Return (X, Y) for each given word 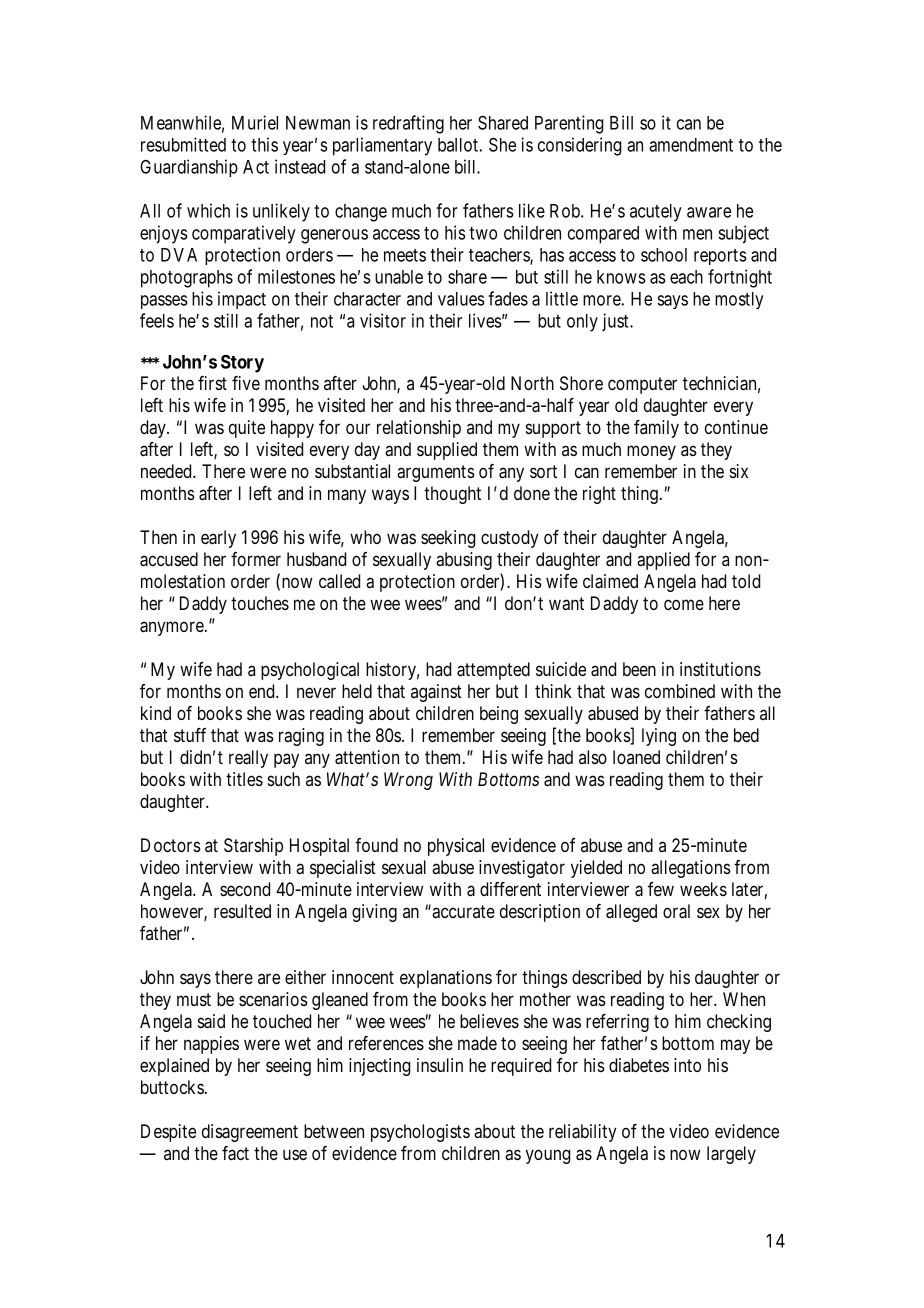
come (684, 604)
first (212, 383)
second (245, 889)
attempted (493, 671)
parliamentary (382, 146)
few (661, 889)
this (264, 144)
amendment (691, 145)
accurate (462, 911)
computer (642, 385)
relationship (419, 429)
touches (260, 603)
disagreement (250, 1133)
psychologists (420, 1133)
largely (731, 1155)
